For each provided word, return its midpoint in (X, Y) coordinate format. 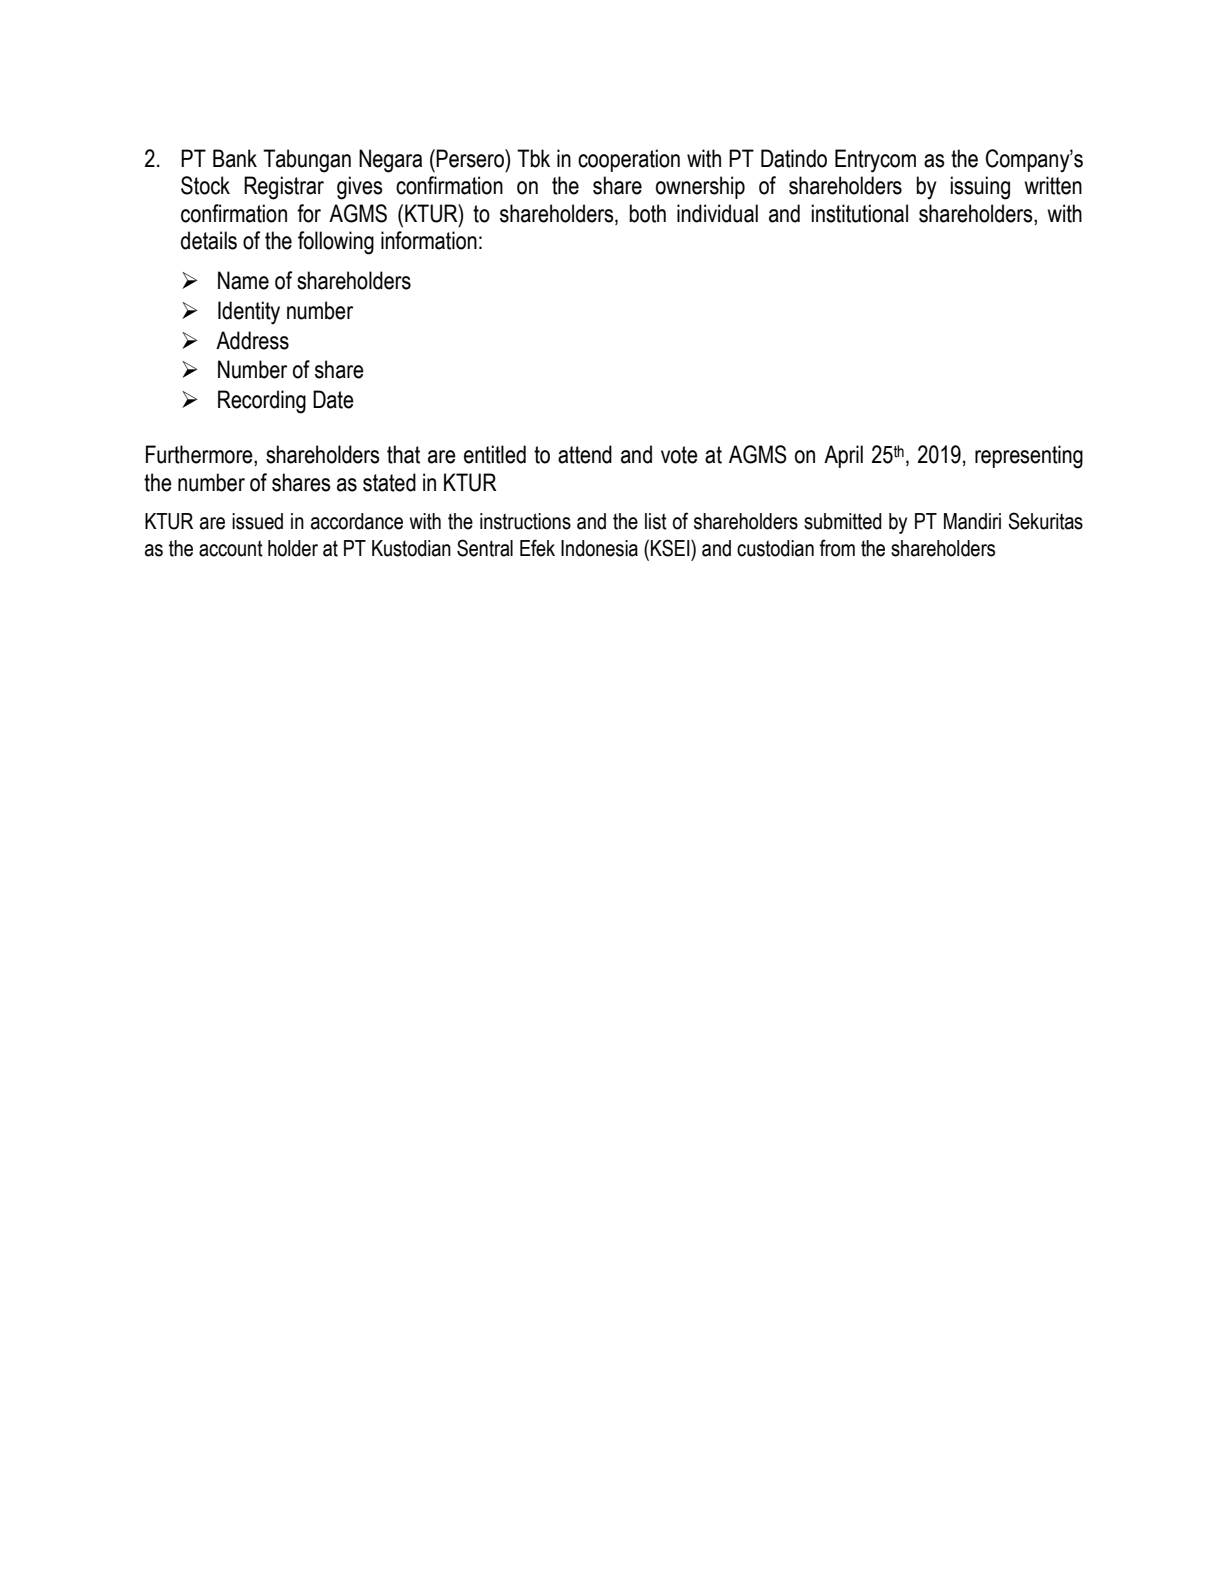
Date (333, 399)
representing (1029, 457)
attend (585, 454)
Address (252, 340)
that (403, 454)
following (336, 243)
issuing (980, 188)
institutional (859, 213)
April (843, 456)
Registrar (284, 188)
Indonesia (599, 548)
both (647, 213)
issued (257, 521)
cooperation (629, 160)
